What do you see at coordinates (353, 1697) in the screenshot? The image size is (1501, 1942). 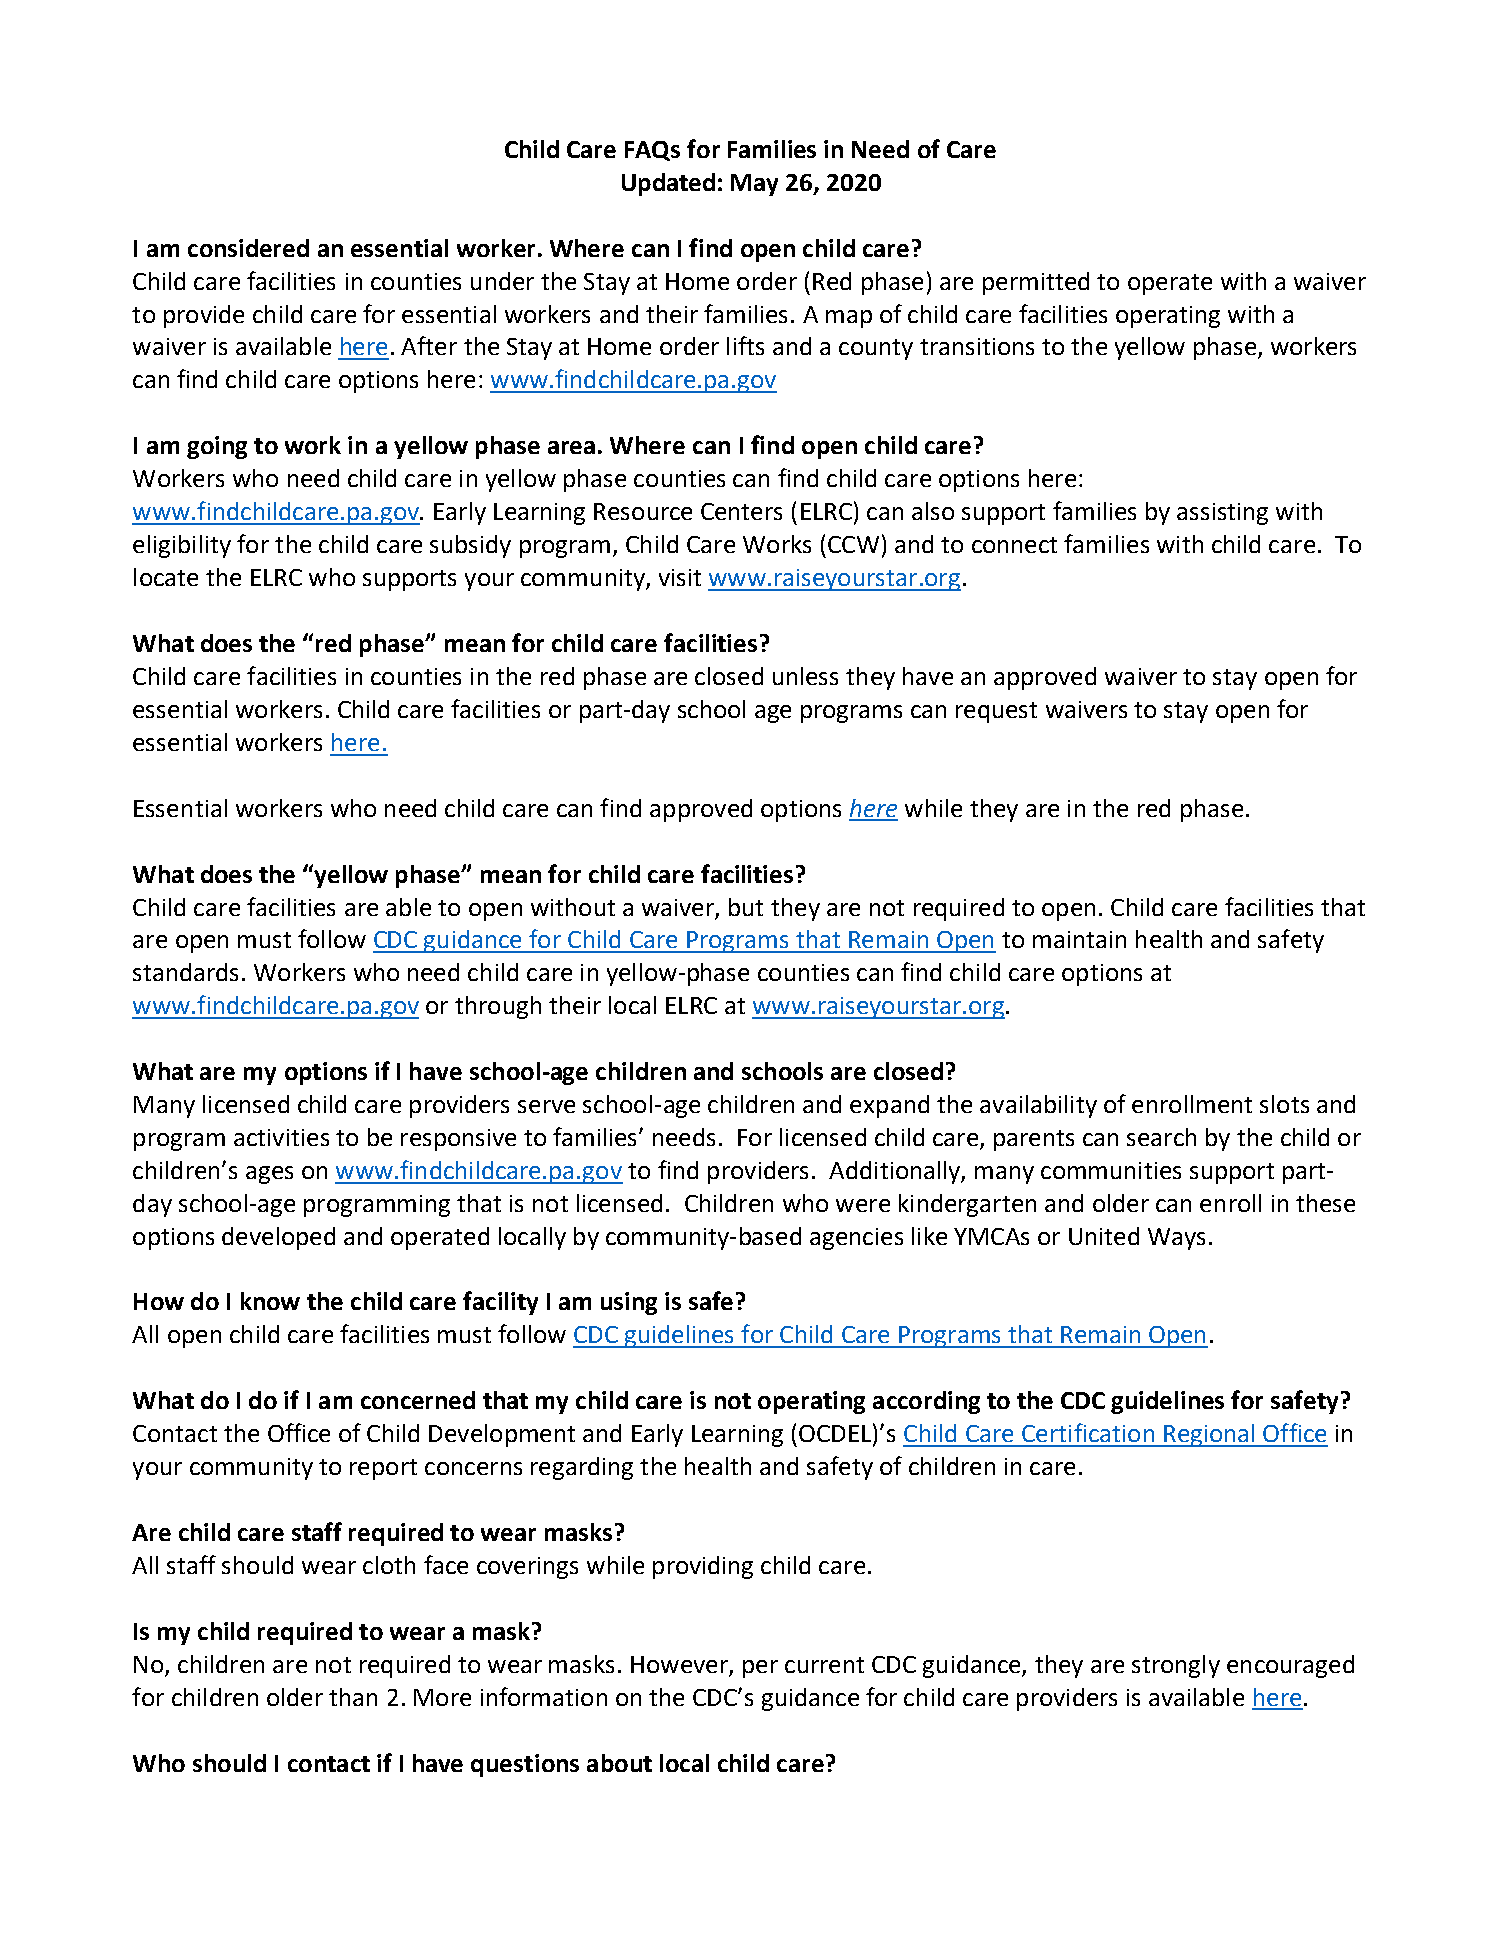 I see `than` at bounding box center [353, 1697].
